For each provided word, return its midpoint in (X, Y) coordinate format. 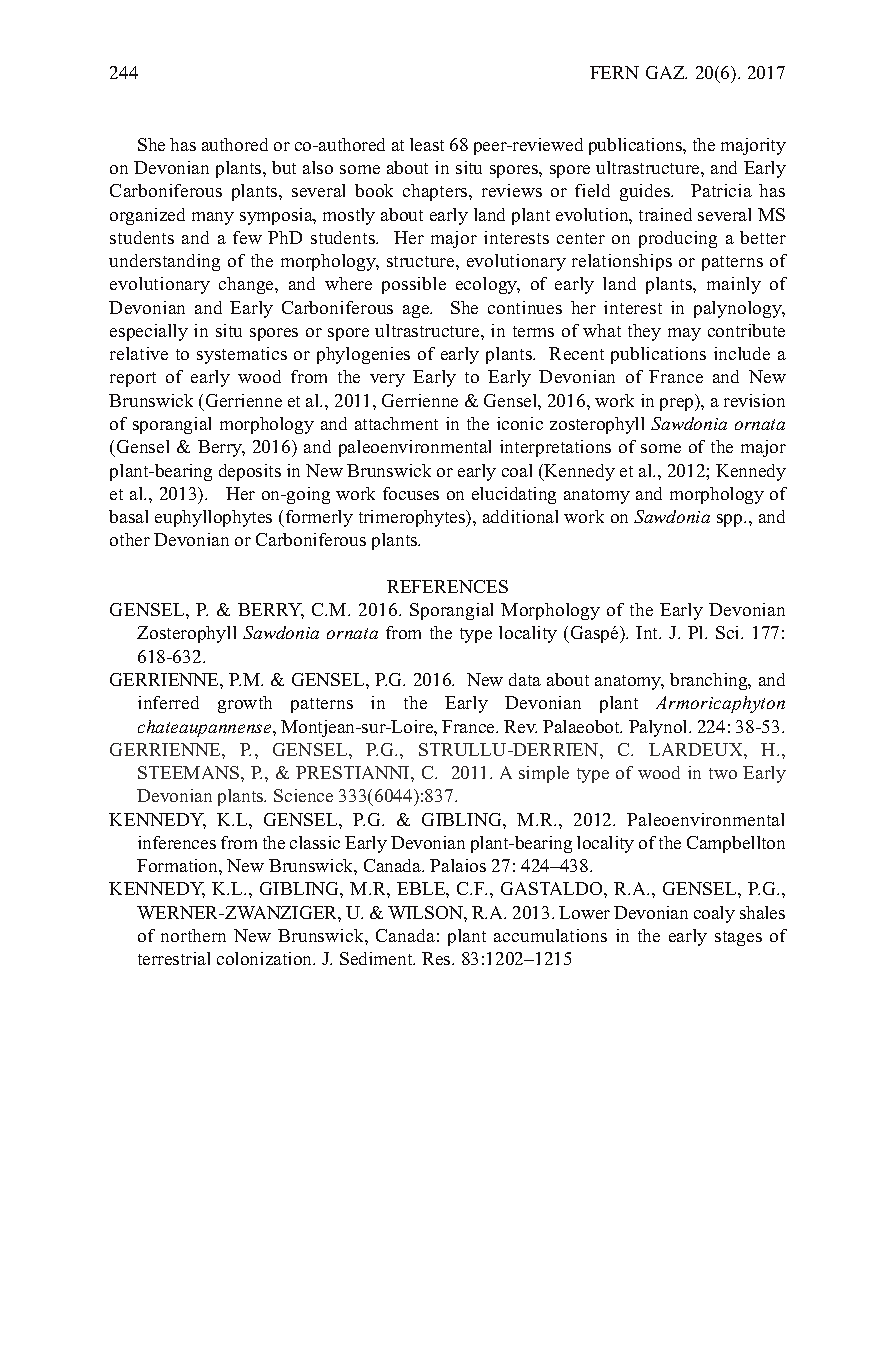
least (427, 144)
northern (193, 935)
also (318, 167)
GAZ (666, 72)
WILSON (426, 912)
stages (738, 938)
